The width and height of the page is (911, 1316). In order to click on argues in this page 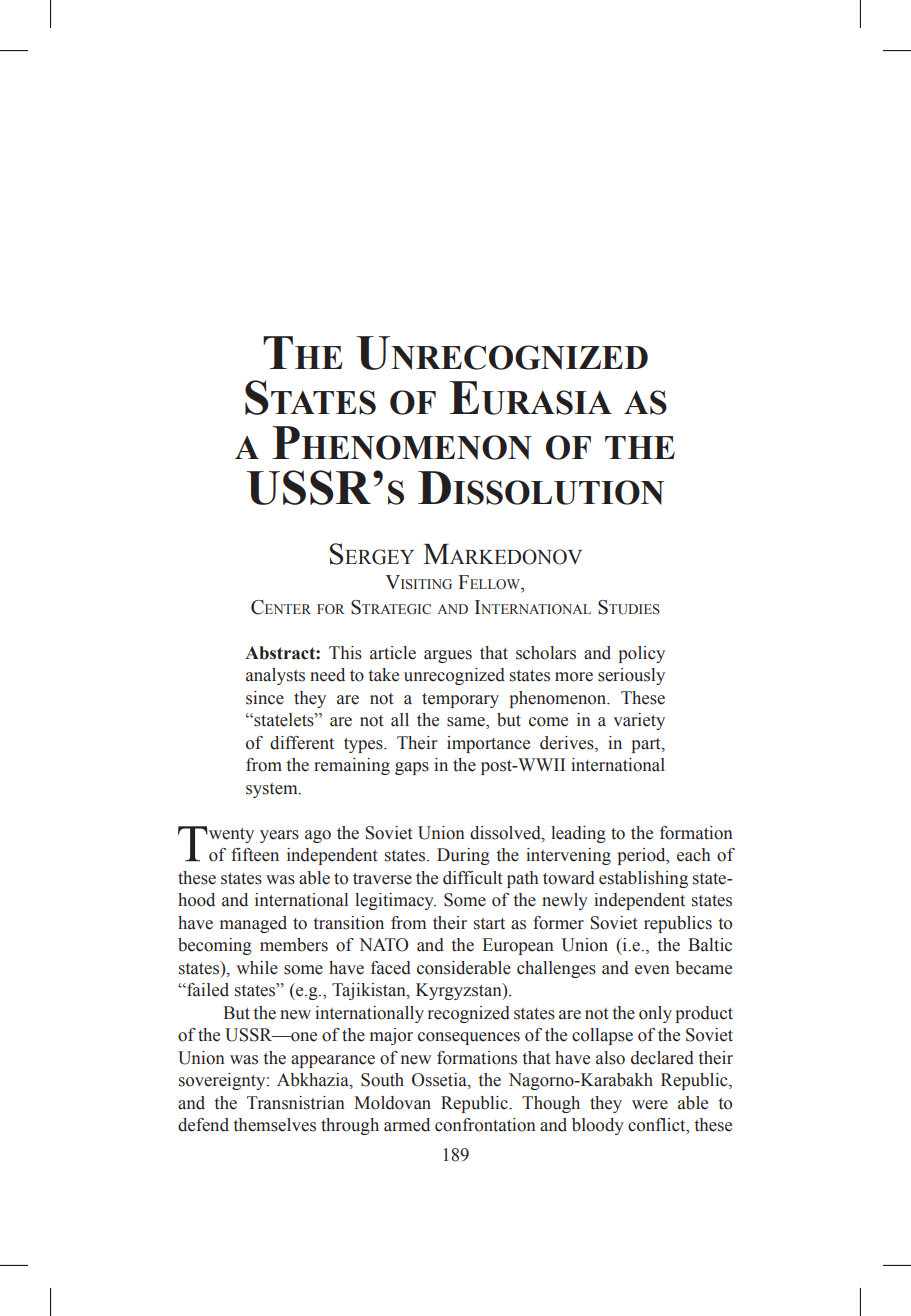, I will do `click(448, 656)`.
